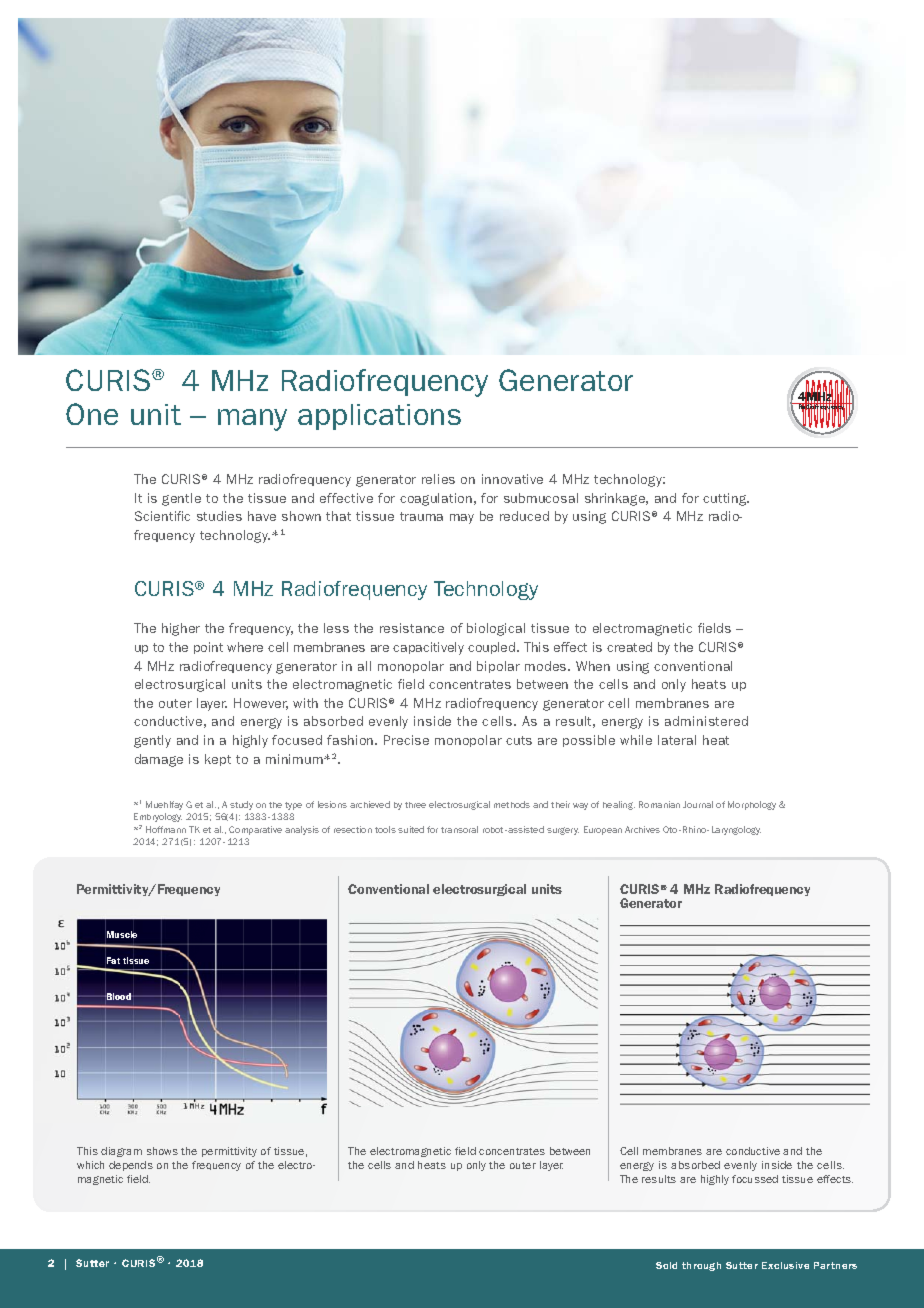 The width and height of the image is (924, 1308). I want to click on transoral, so click(459, 829).
